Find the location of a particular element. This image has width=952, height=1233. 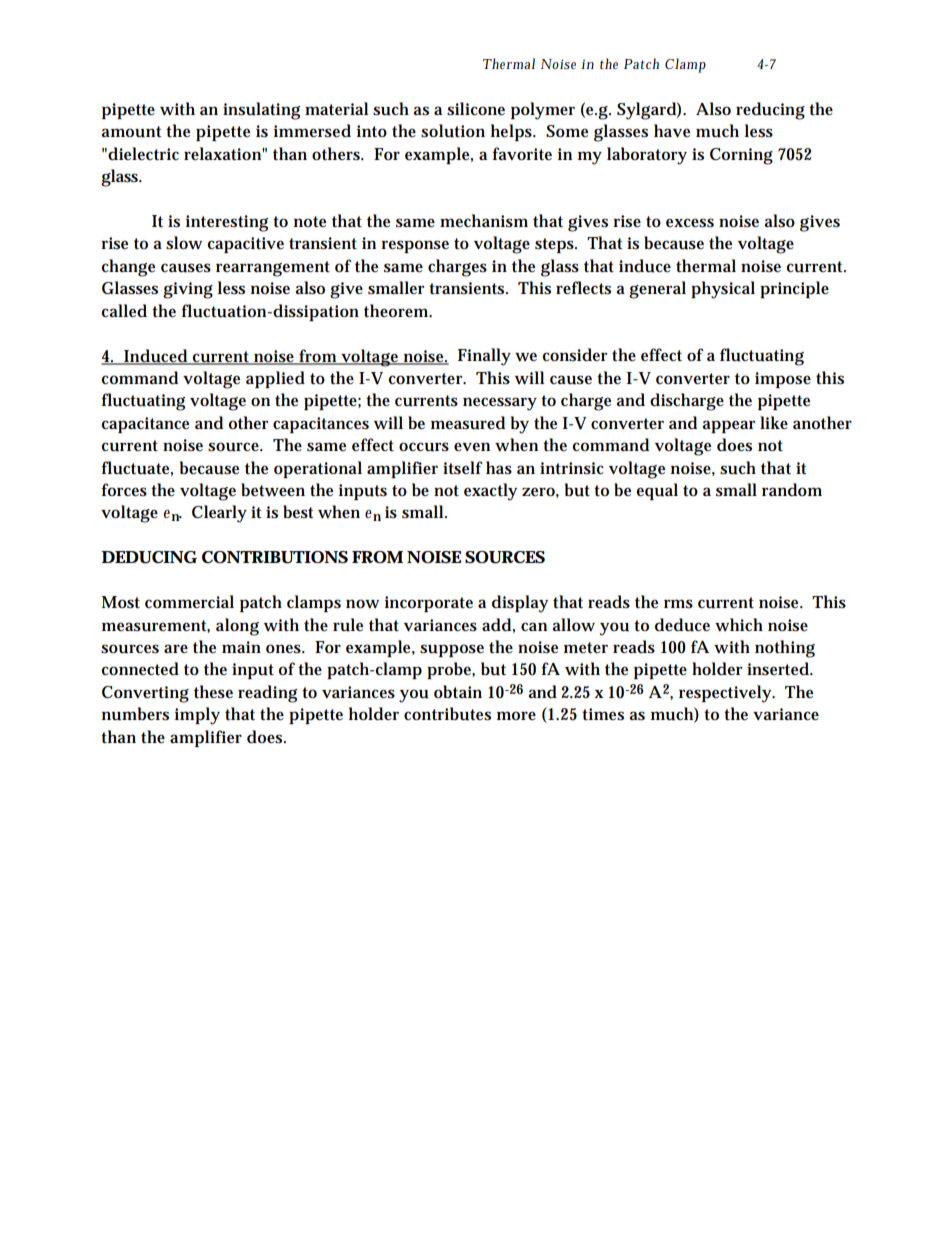

solution is located at coordinates (453, 131).
